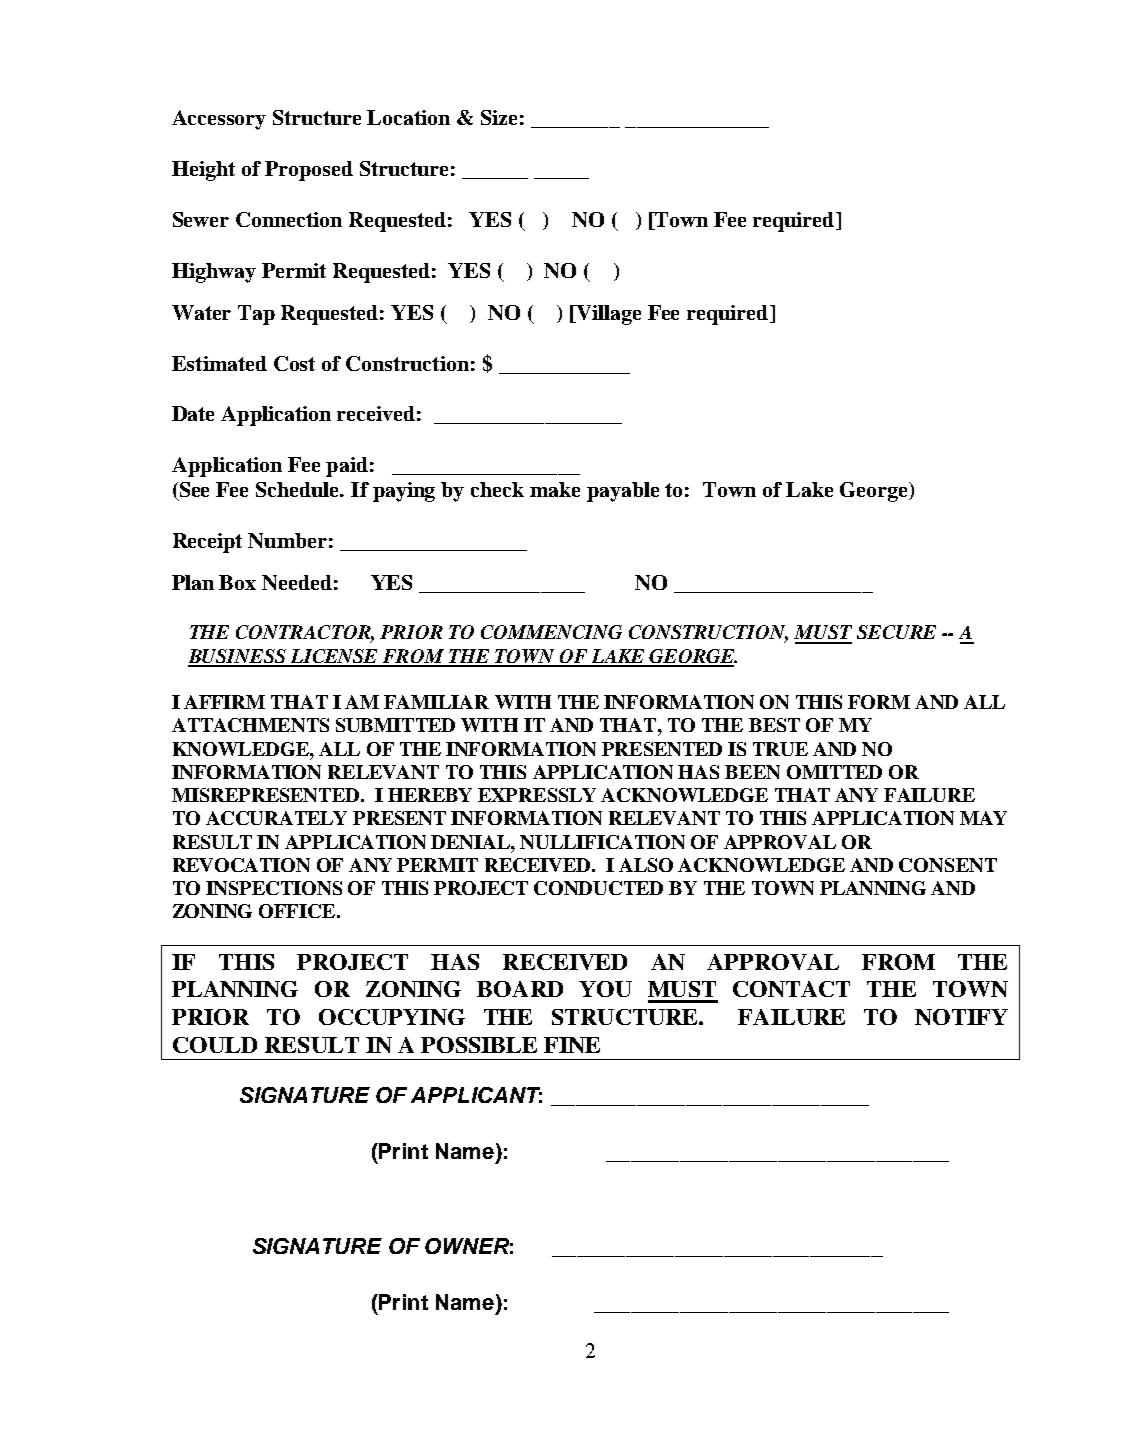  What do you see at coordinates (555, 489) in the screenshot?
I see `make` at bounding box center [555, 489].
